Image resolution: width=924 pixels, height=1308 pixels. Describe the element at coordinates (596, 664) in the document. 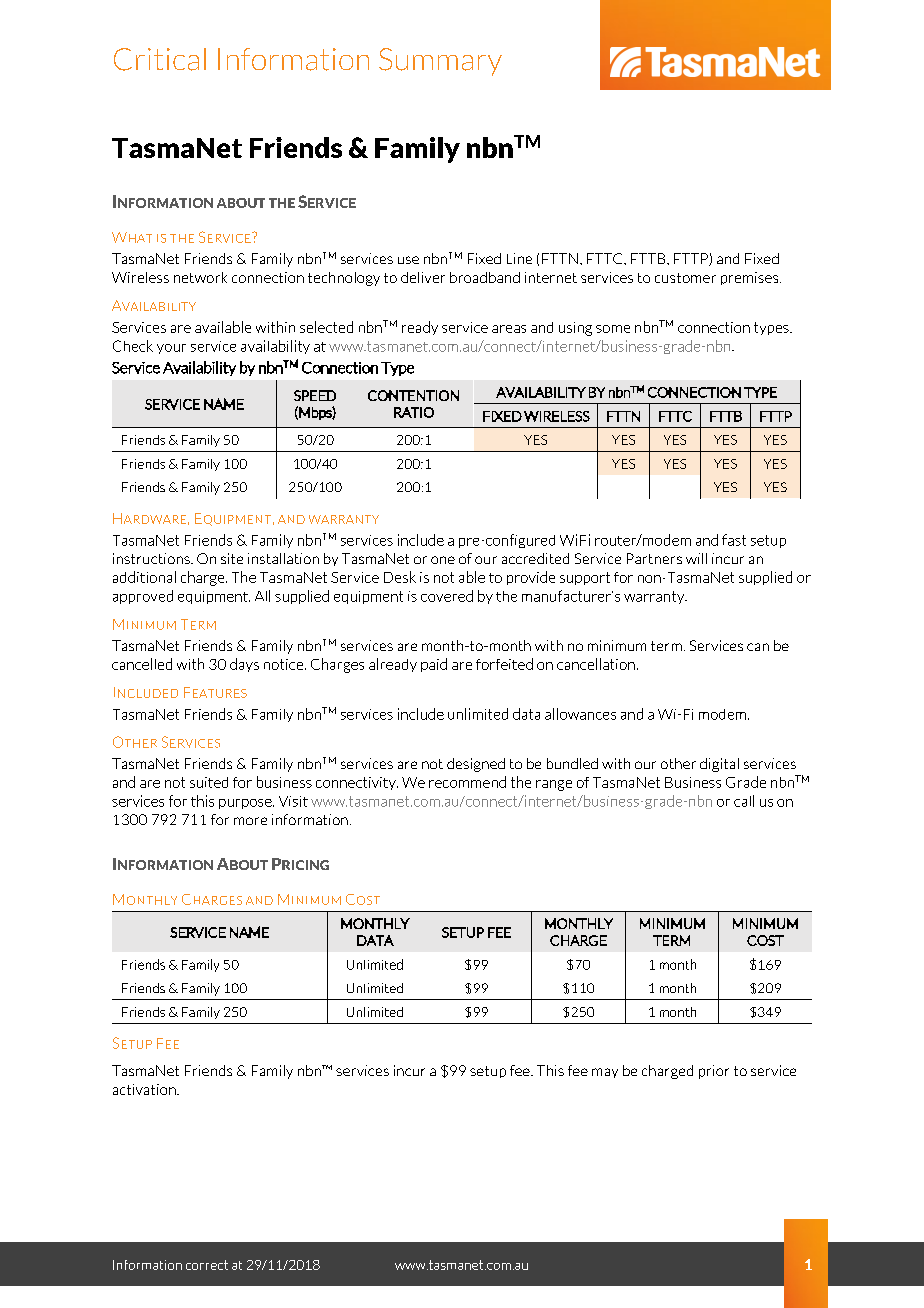

I see `cancellation` at that location.
